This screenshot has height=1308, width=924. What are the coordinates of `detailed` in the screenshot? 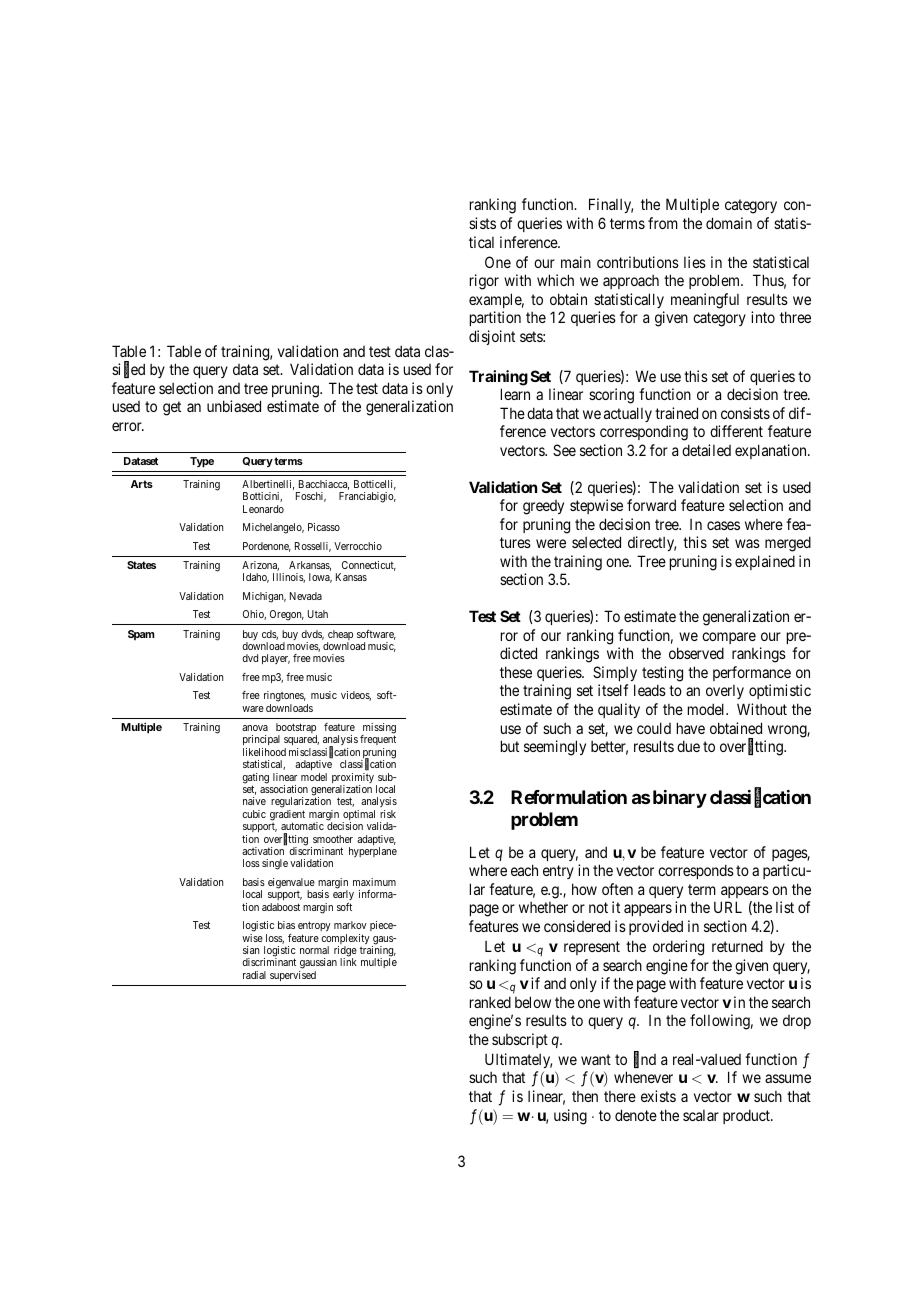 It's located at (706, 450).
